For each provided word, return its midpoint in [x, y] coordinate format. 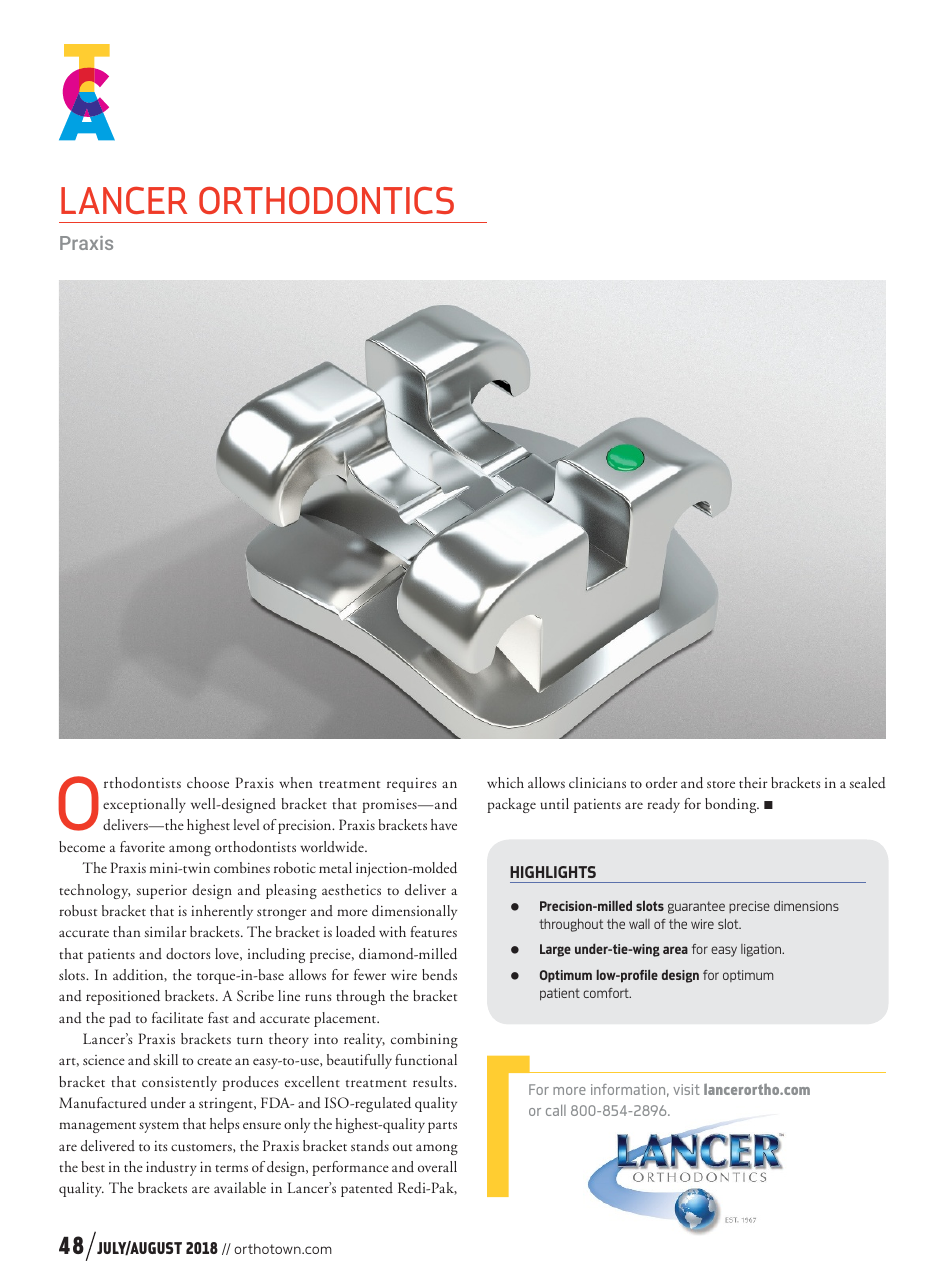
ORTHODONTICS [326, 200]
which [505, 782]
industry [171, 1168]
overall [437, 1166]
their [753, 782]
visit [686, 1089]
